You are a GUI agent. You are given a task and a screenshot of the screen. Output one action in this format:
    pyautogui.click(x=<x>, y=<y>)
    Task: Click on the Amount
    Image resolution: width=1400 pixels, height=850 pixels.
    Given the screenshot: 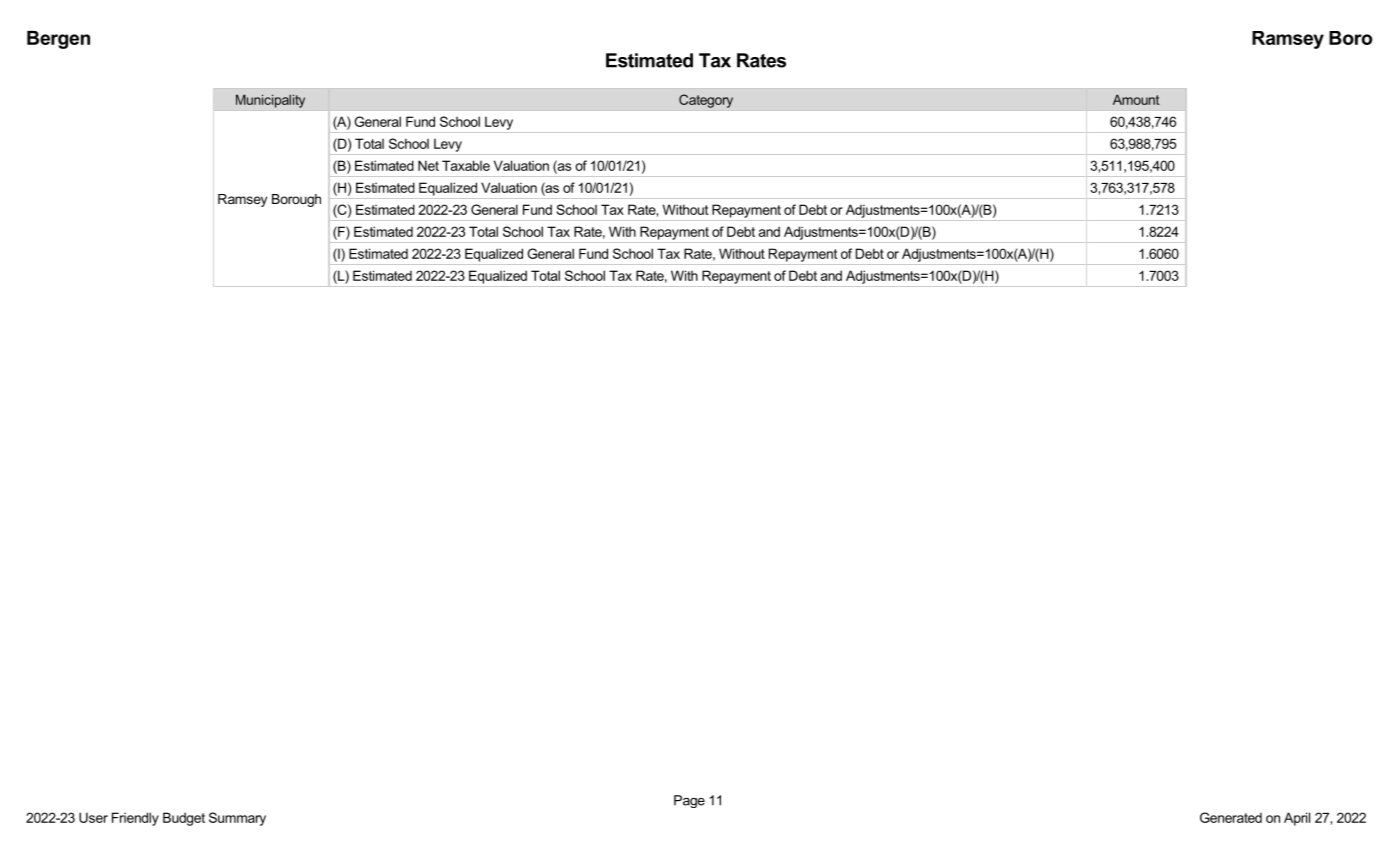 What is the action you would take?
    pyautogui.click(x=1136, y=99)
